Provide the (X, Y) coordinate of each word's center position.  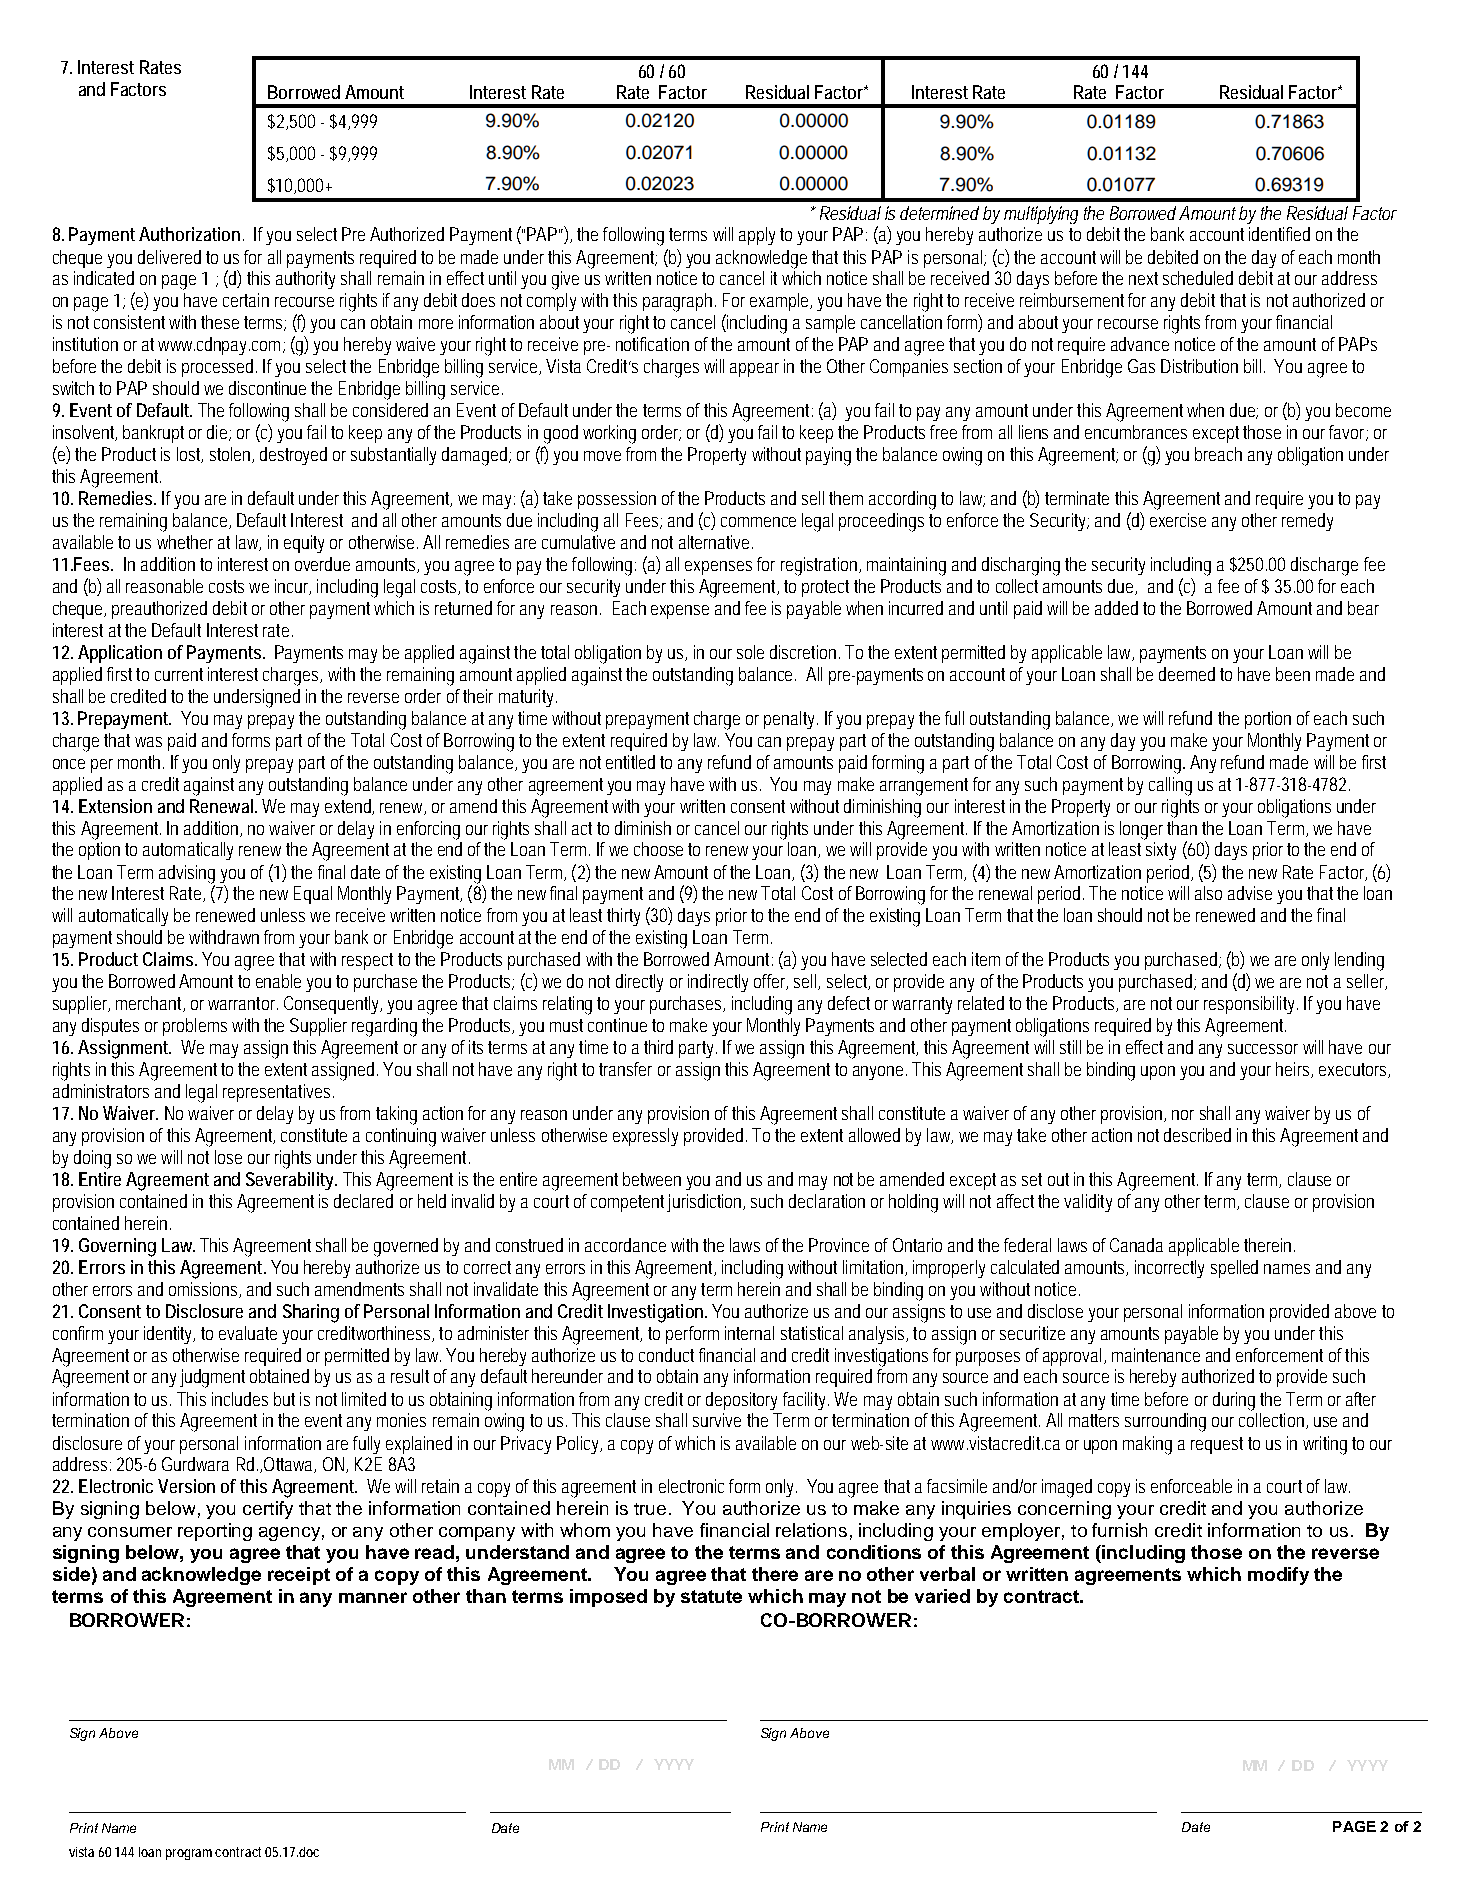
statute (711, 1596)
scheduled (1198, 278)
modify (1278, 1576)
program (191, 1854)
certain (246, 300)
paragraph (679, 302)
